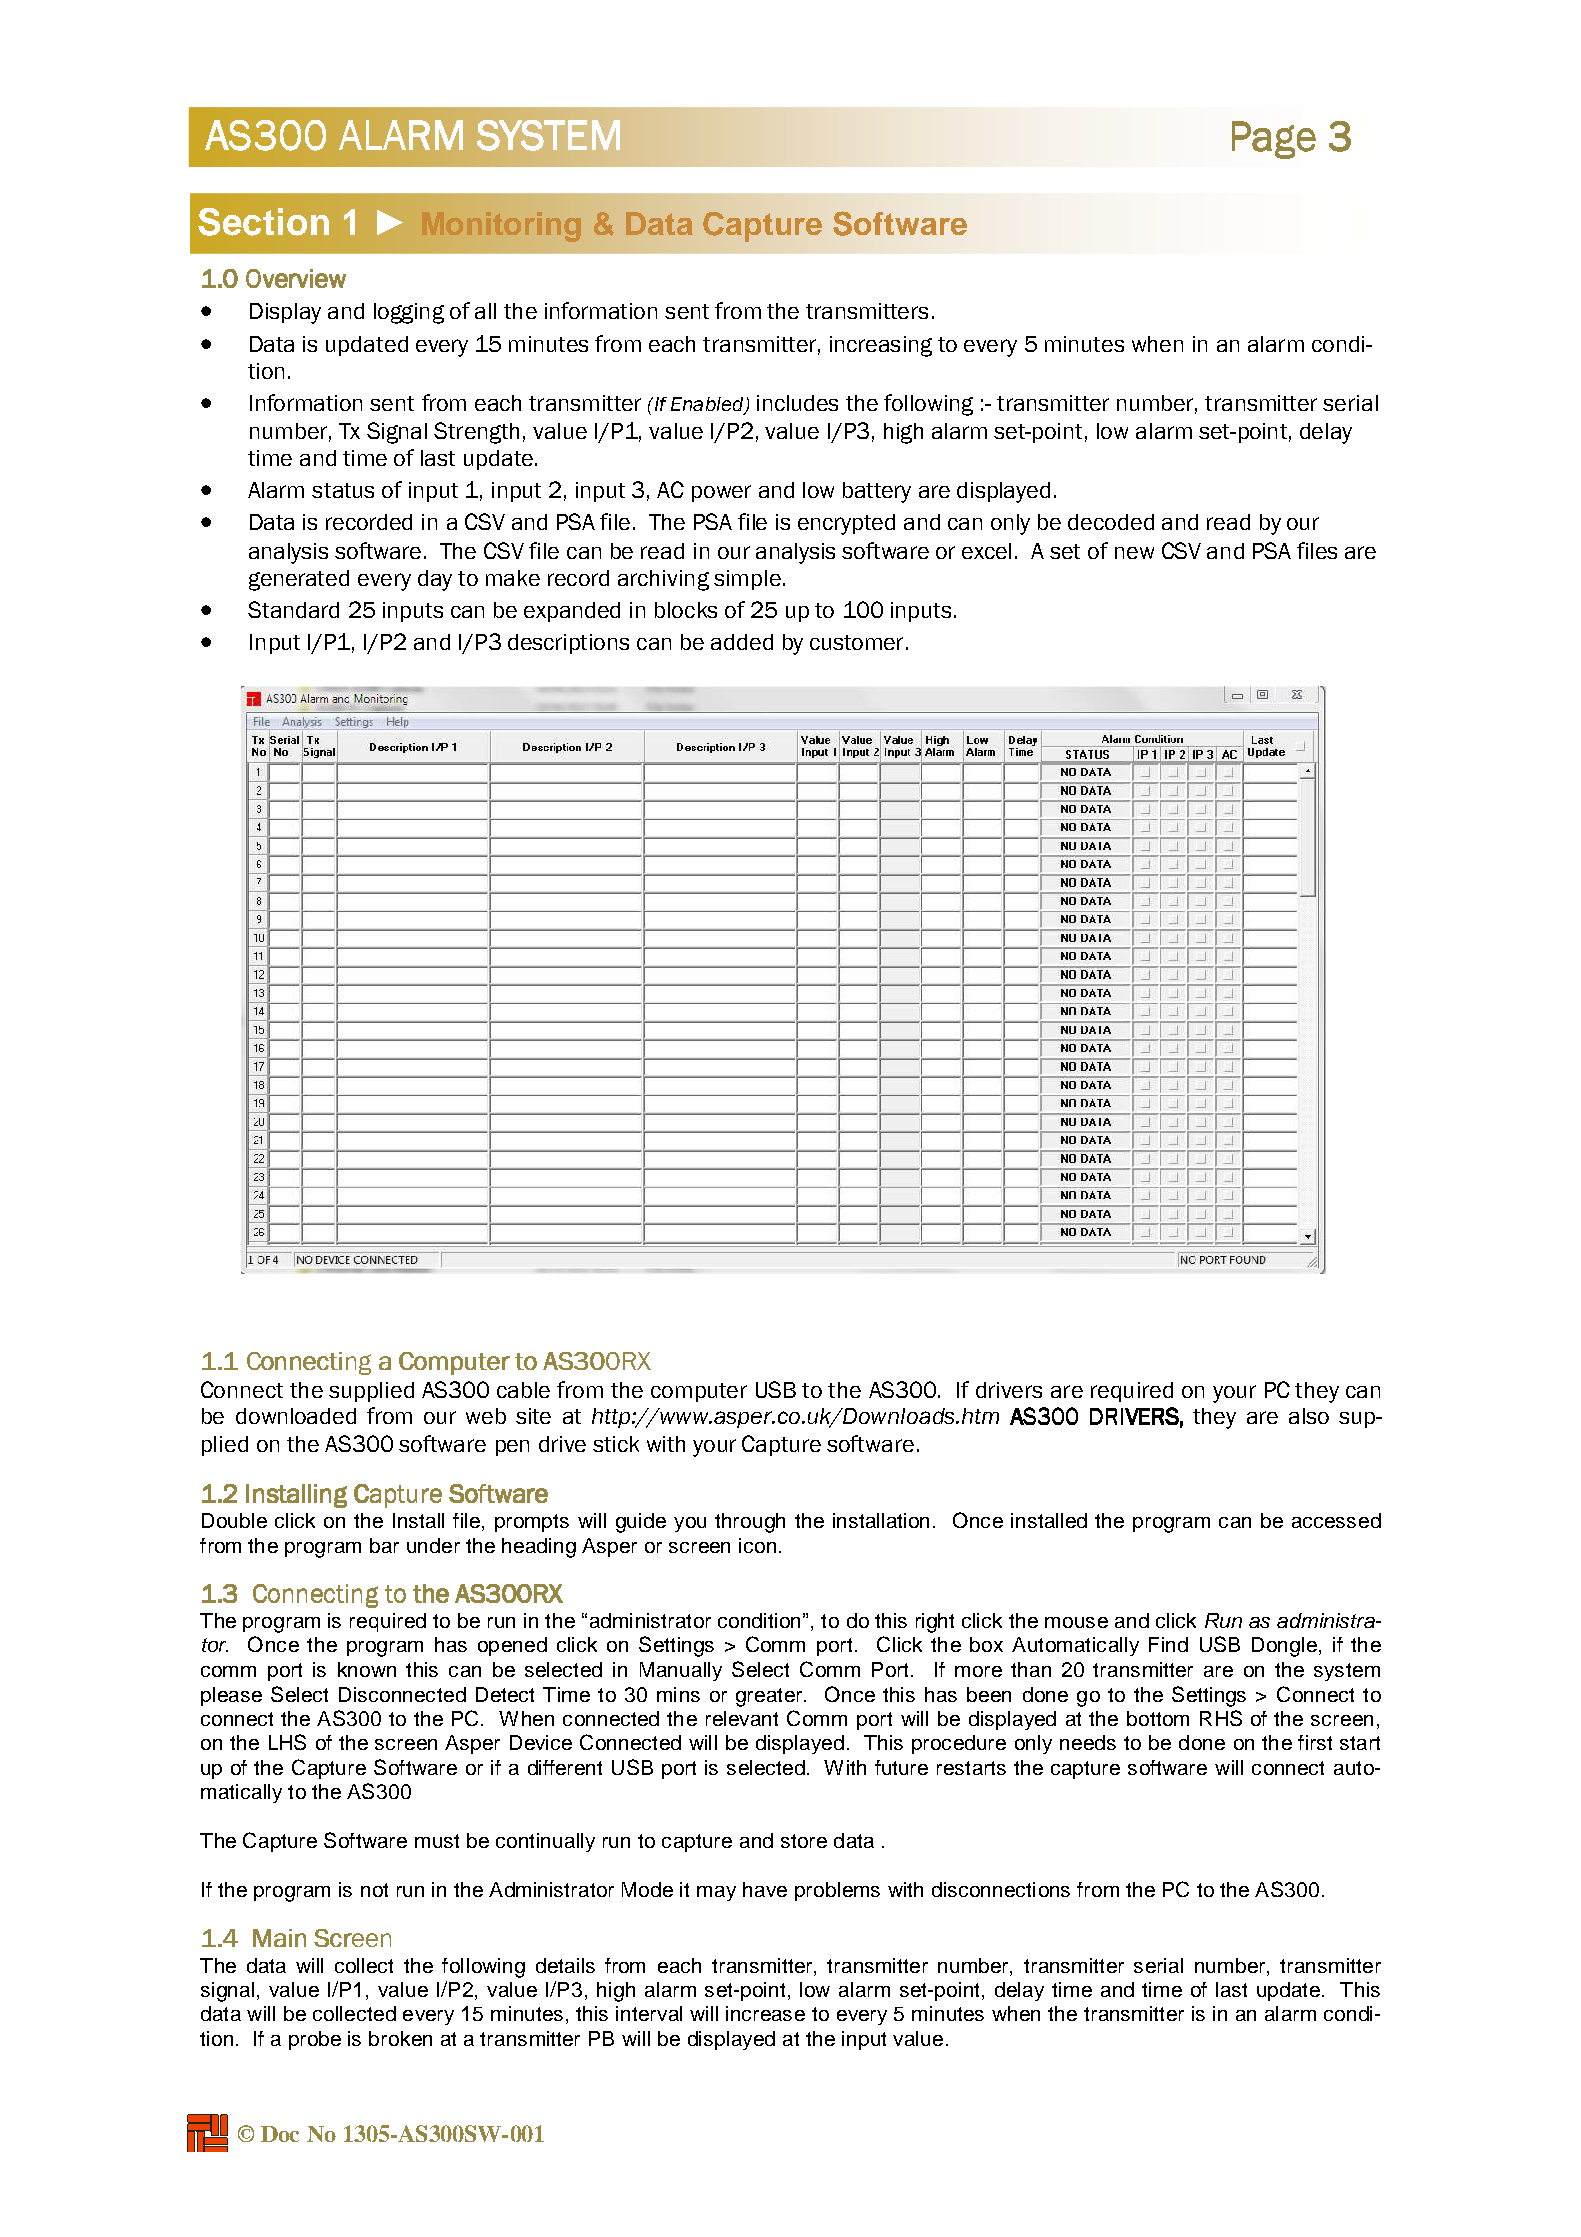  Describe the element at coordinates (616, 1444) in the screenshot. I see `stick` at that location.
